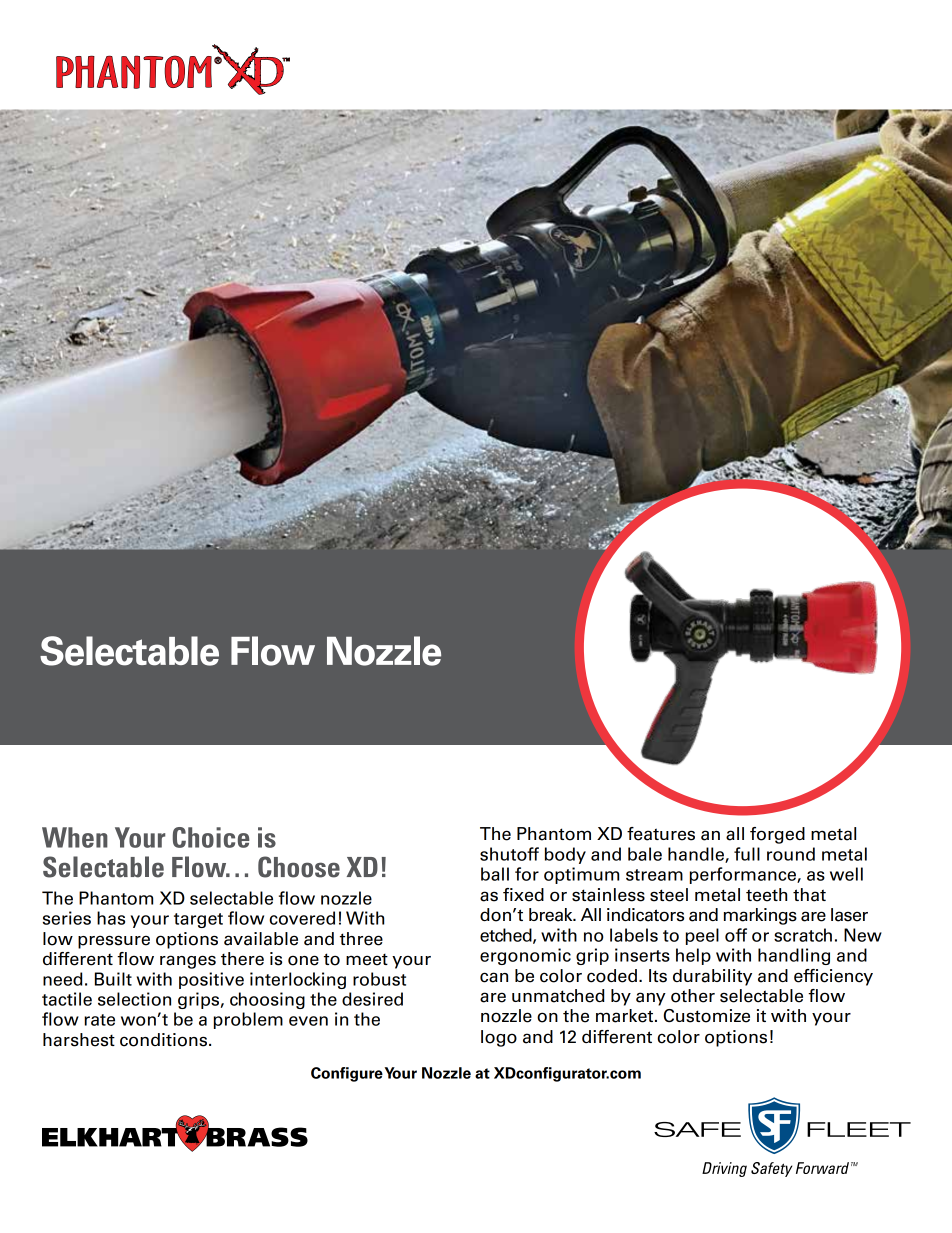 The width and height of the document is (952, 1233). What do you see at coordinates (525, 956) in the document?
I see `ergonomic` at bounding box center [525, 956].
